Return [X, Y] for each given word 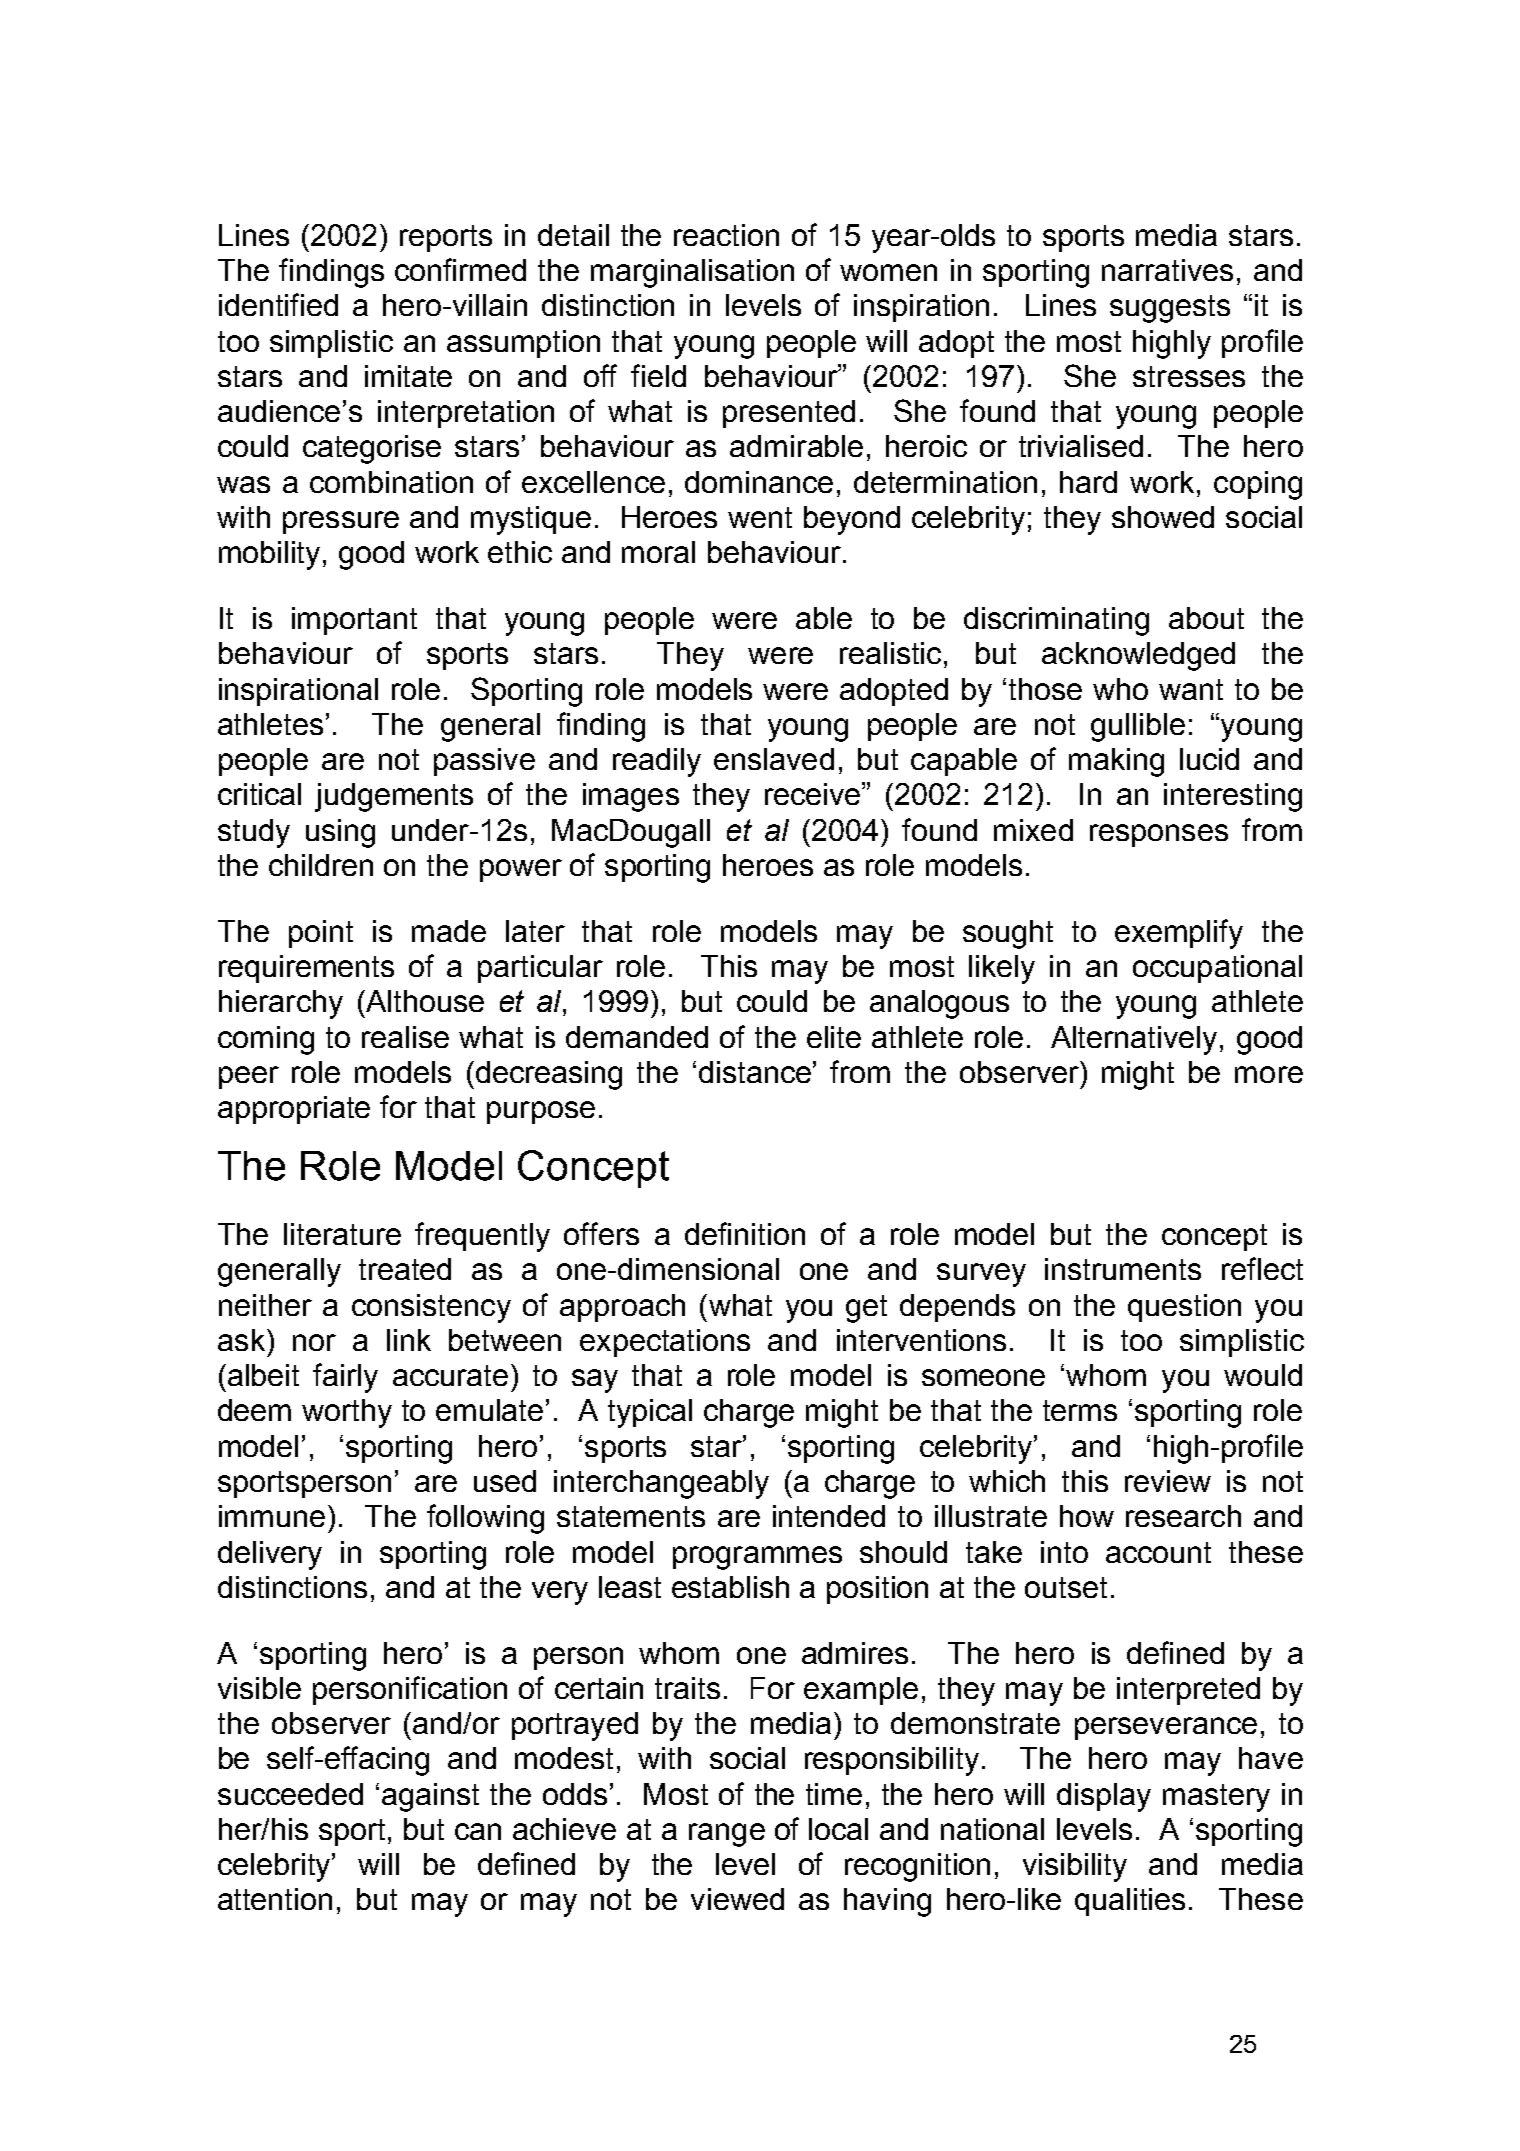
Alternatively [1134, 1040]
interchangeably [661, 1484]
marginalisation [692, 273]
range [727, 1835]
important [354, 621]
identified [278, 304]
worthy [347, 1413]
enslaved [774, 759]
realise [405, 1037]
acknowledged [1138, 656]
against [430, 1797]
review [1168, 1481]
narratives [1167, 270]
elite [834, 1037]
